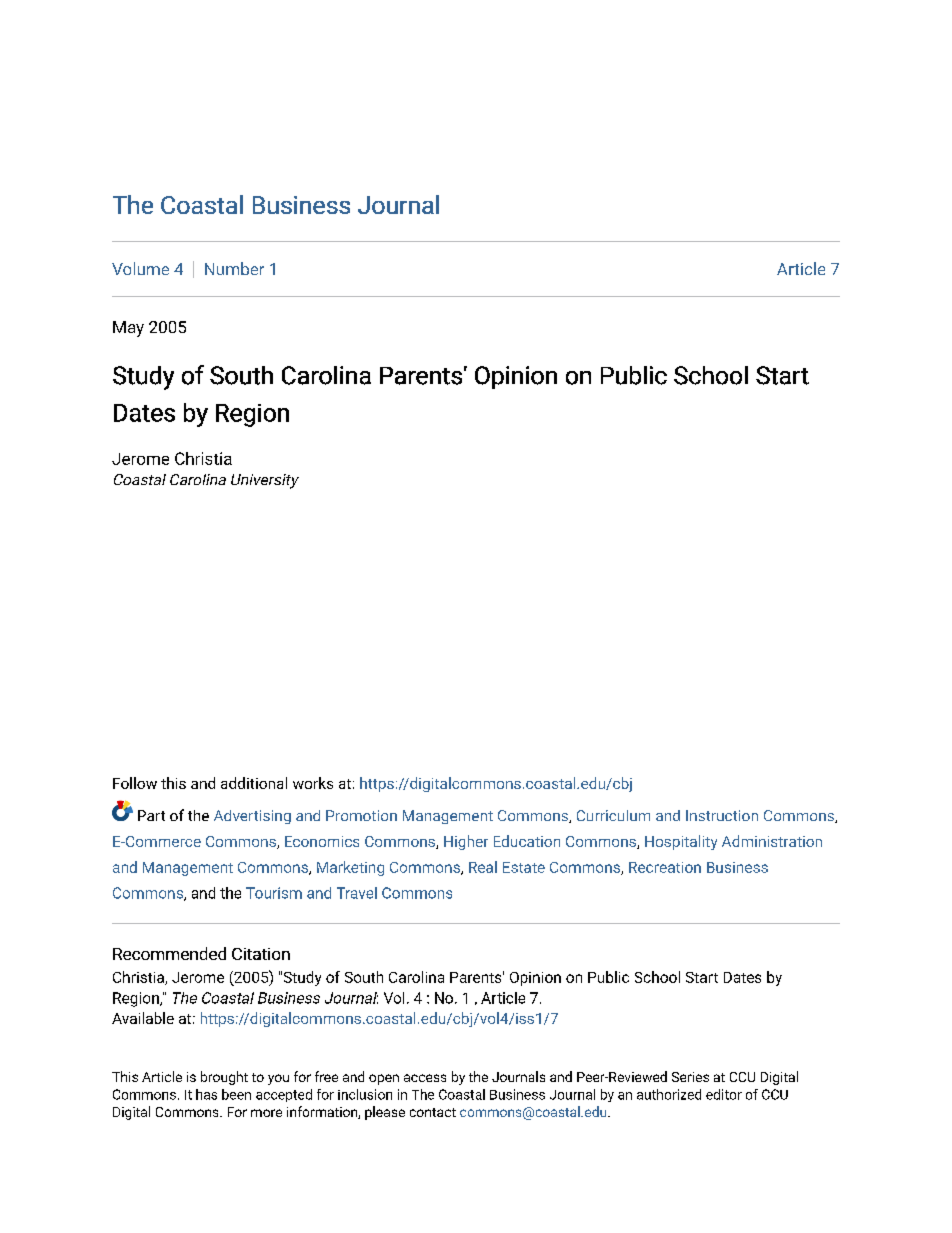 The width and height of the document is (952, 1233). Describe the element at coordinates (722, 815) in the document. I see `Instruction` at that location.
